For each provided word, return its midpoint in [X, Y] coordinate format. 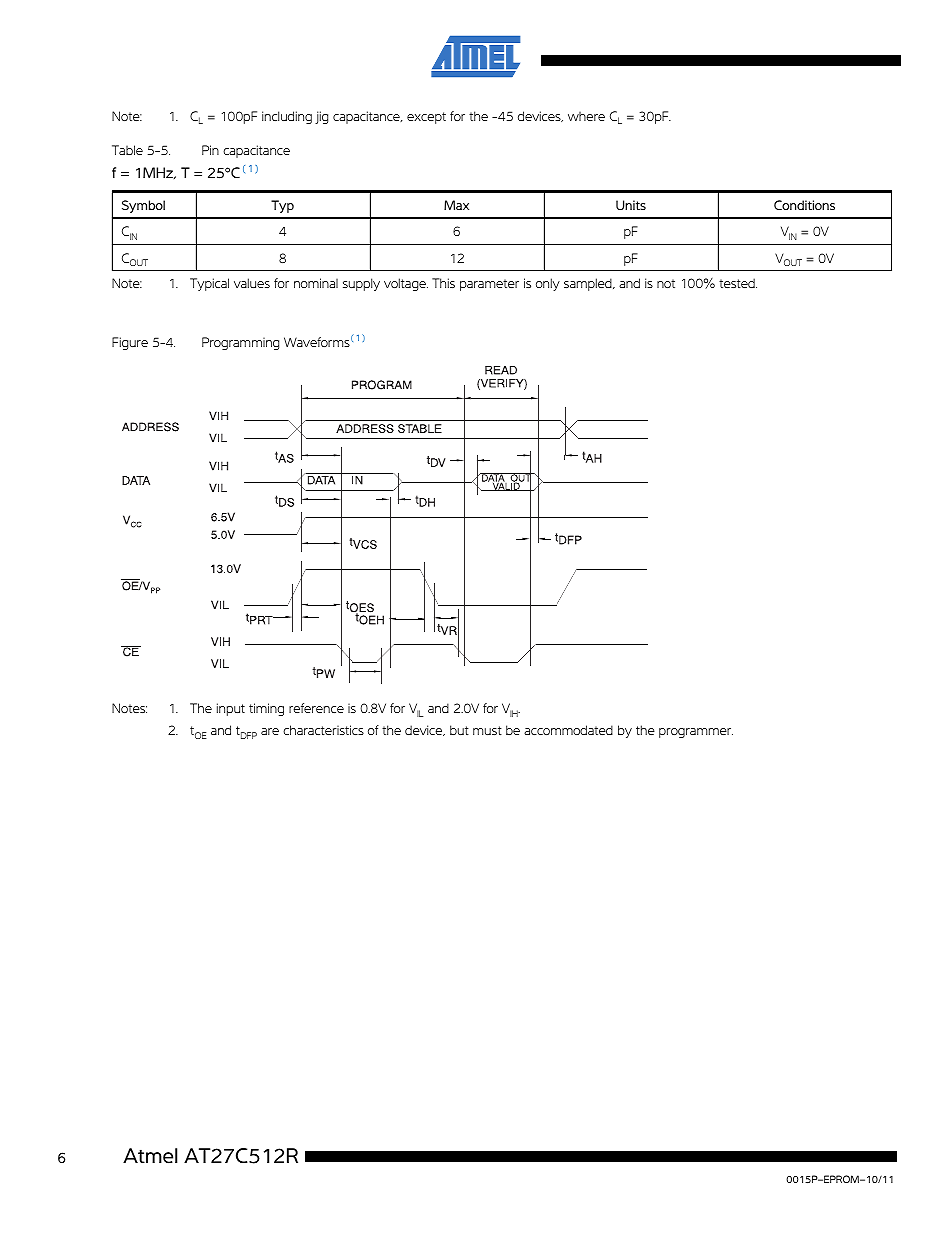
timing [266, 709]
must [487, 730]
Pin [210, 150]
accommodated [568, 730]
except [426, 118]
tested [738, 283]
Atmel [150, 1156]
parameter [489, 285]
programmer [696, 733]
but [459, 730]
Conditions [804, 205]
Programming [240, 343]
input [231, 709]
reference [316, 708]
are [270, 731]
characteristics [323, 730]
